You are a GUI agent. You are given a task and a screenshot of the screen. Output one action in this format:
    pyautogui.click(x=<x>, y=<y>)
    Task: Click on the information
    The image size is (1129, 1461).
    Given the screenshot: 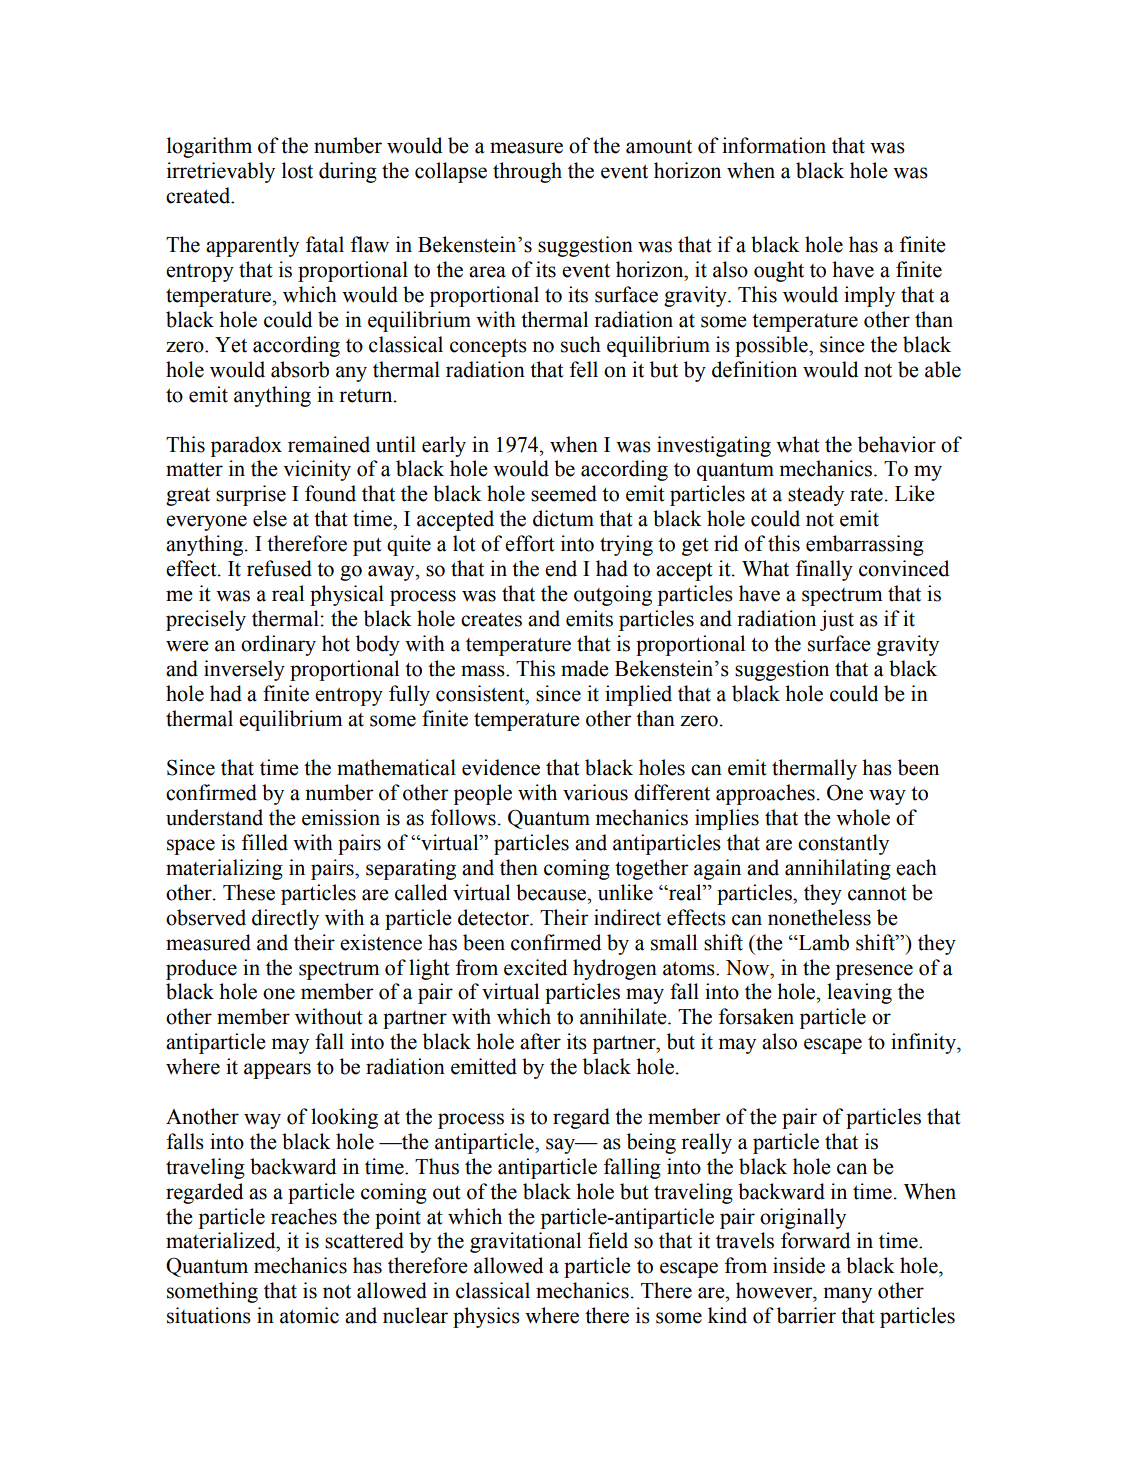 What is the action you would take?
    pyautogui.click(x=774, y=145)
